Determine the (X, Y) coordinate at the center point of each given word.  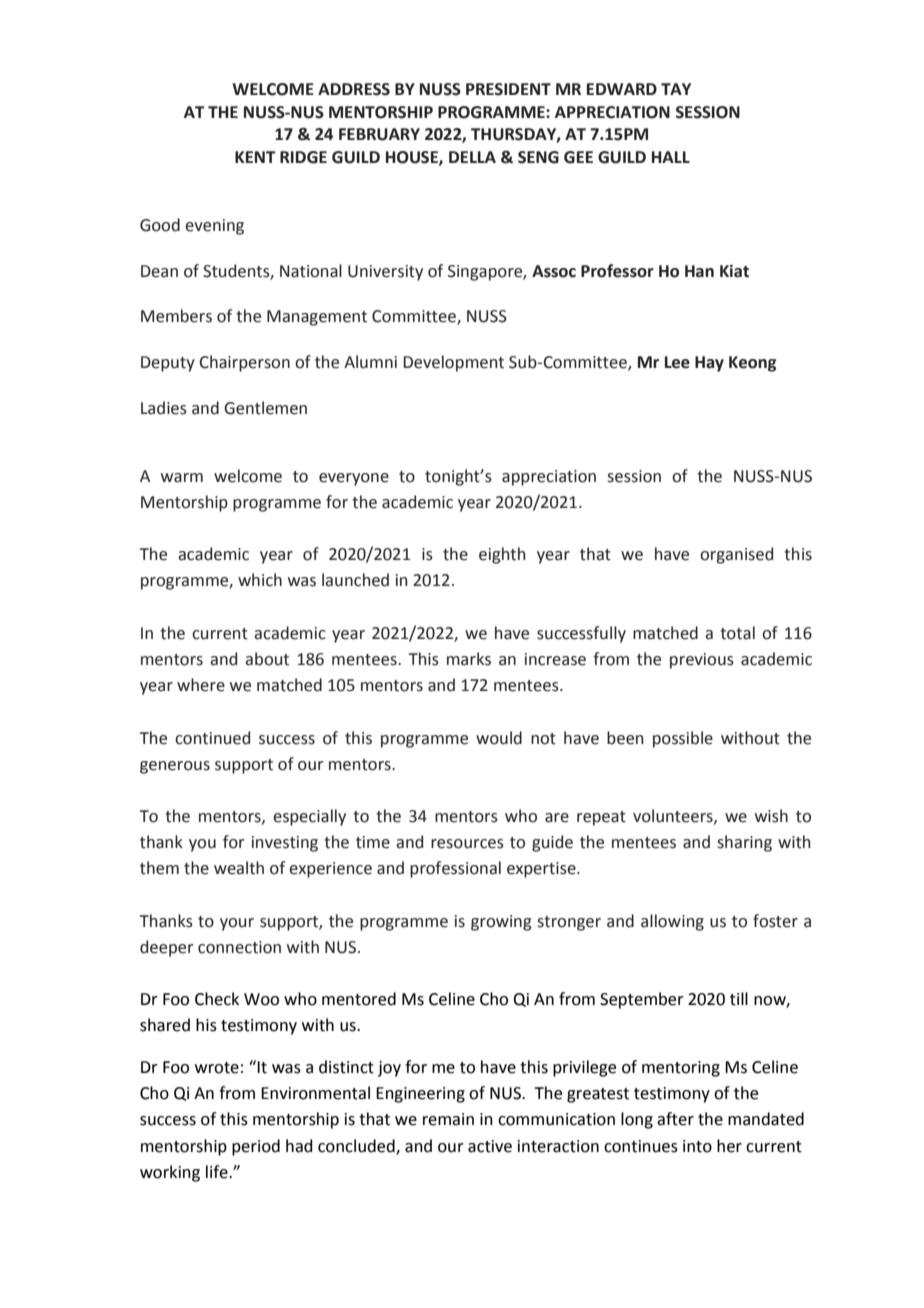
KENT (255, 157)
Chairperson (244, 363)
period (256, 1147)
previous (702, 661)
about (267, 659)
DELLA (472, 157)
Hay (709, 364)
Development (453, 363)
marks (469, 659)
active (490, 1146)
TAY (676, 89)
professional (455, 869)
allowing (672, 922)
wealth (239, 868)
